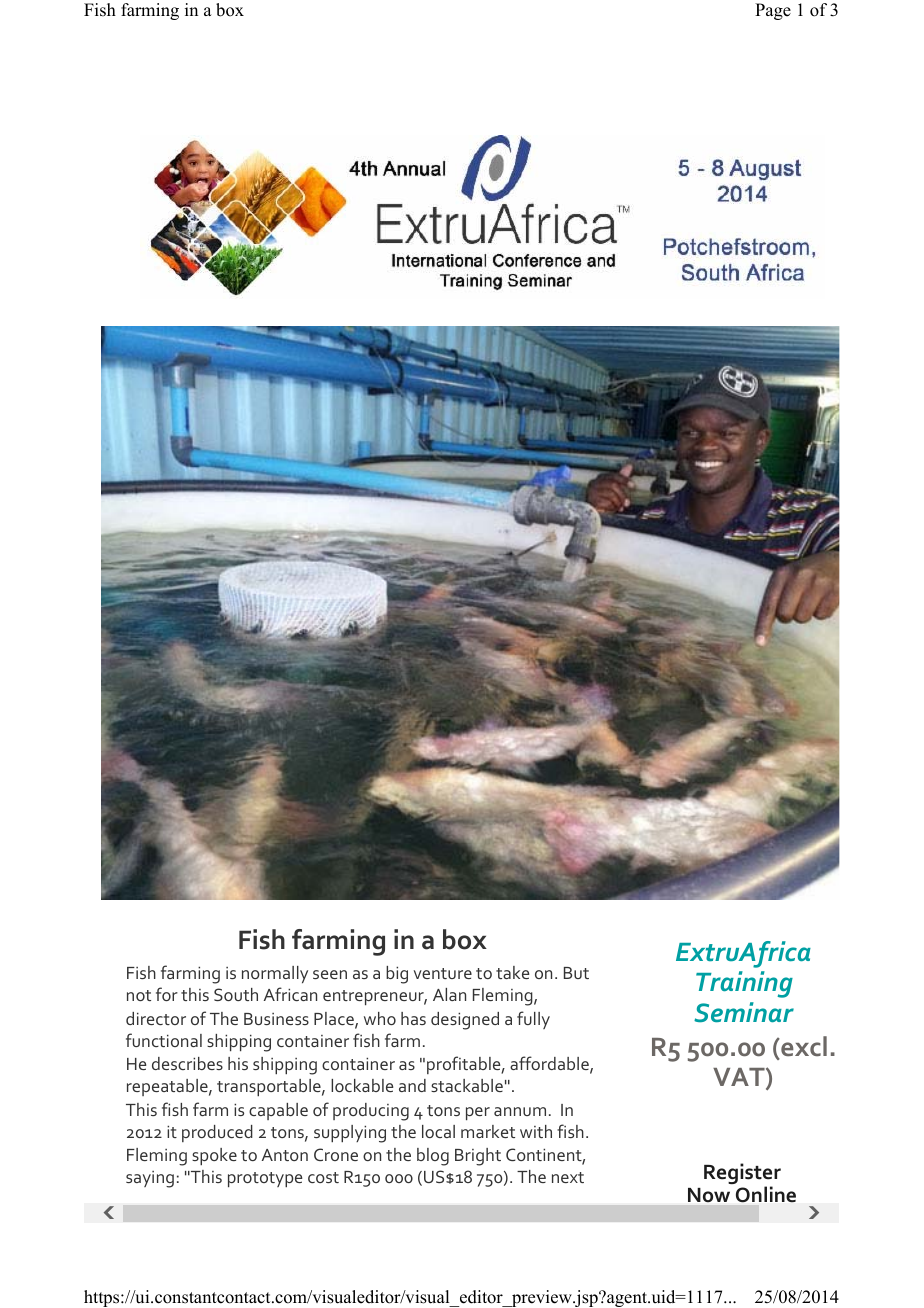  What do you see at coordinates (275, 974) in the image?
I see `normally` at bounding box center [275, 974].
